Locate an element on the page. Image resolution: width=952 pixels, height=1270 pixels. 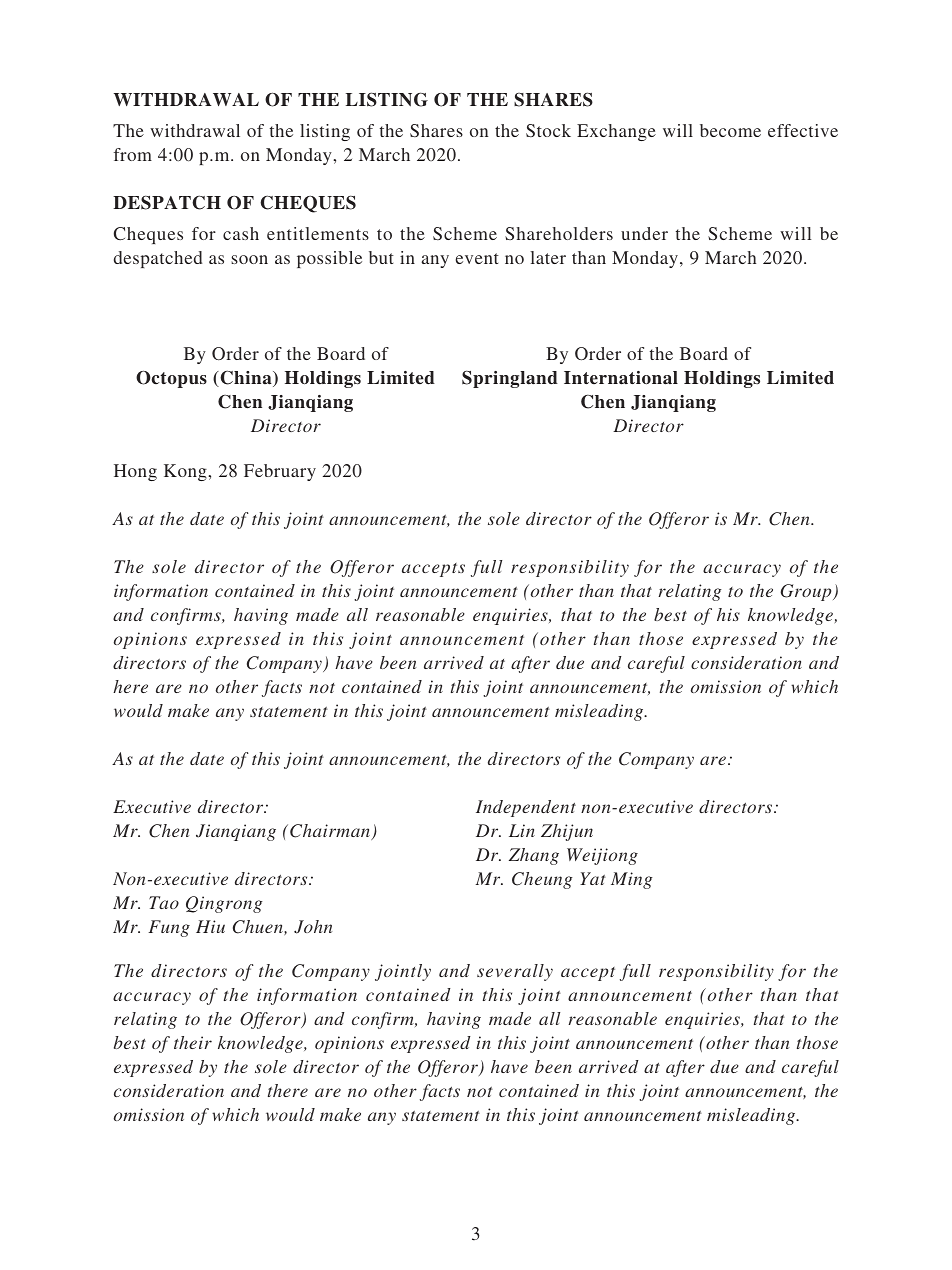
become is located at coordinates (730, 130).
